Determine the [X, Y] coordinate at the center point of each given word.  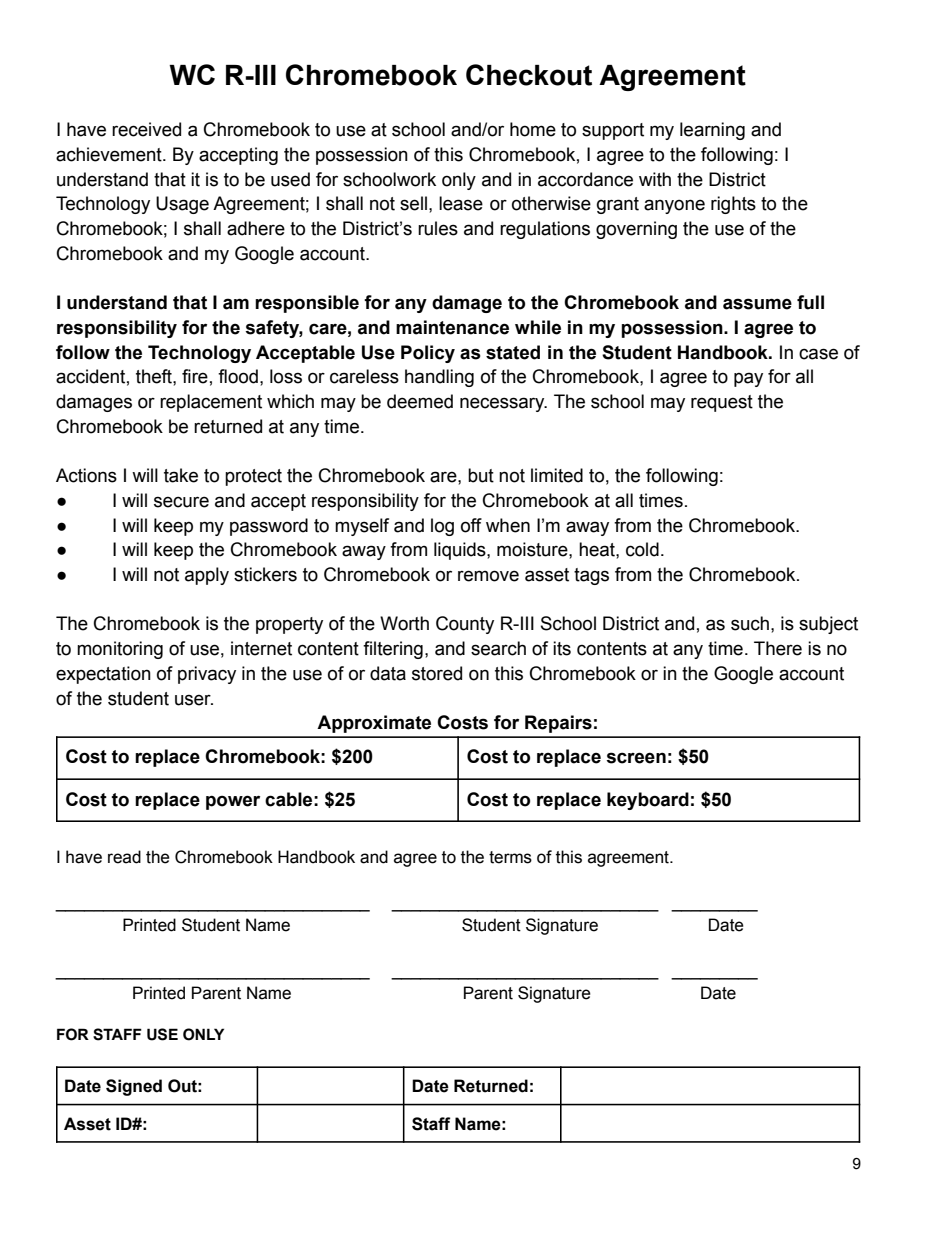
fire [195, 376]
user [194, 700]
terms [510, 857]
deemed [420, 401]
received [146, 129]
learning [712, 131]
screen [636, 758]
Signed [134, 1087]
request [722, 403]
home [533, 129]
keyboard [648, 801]
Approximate [374, 724]
